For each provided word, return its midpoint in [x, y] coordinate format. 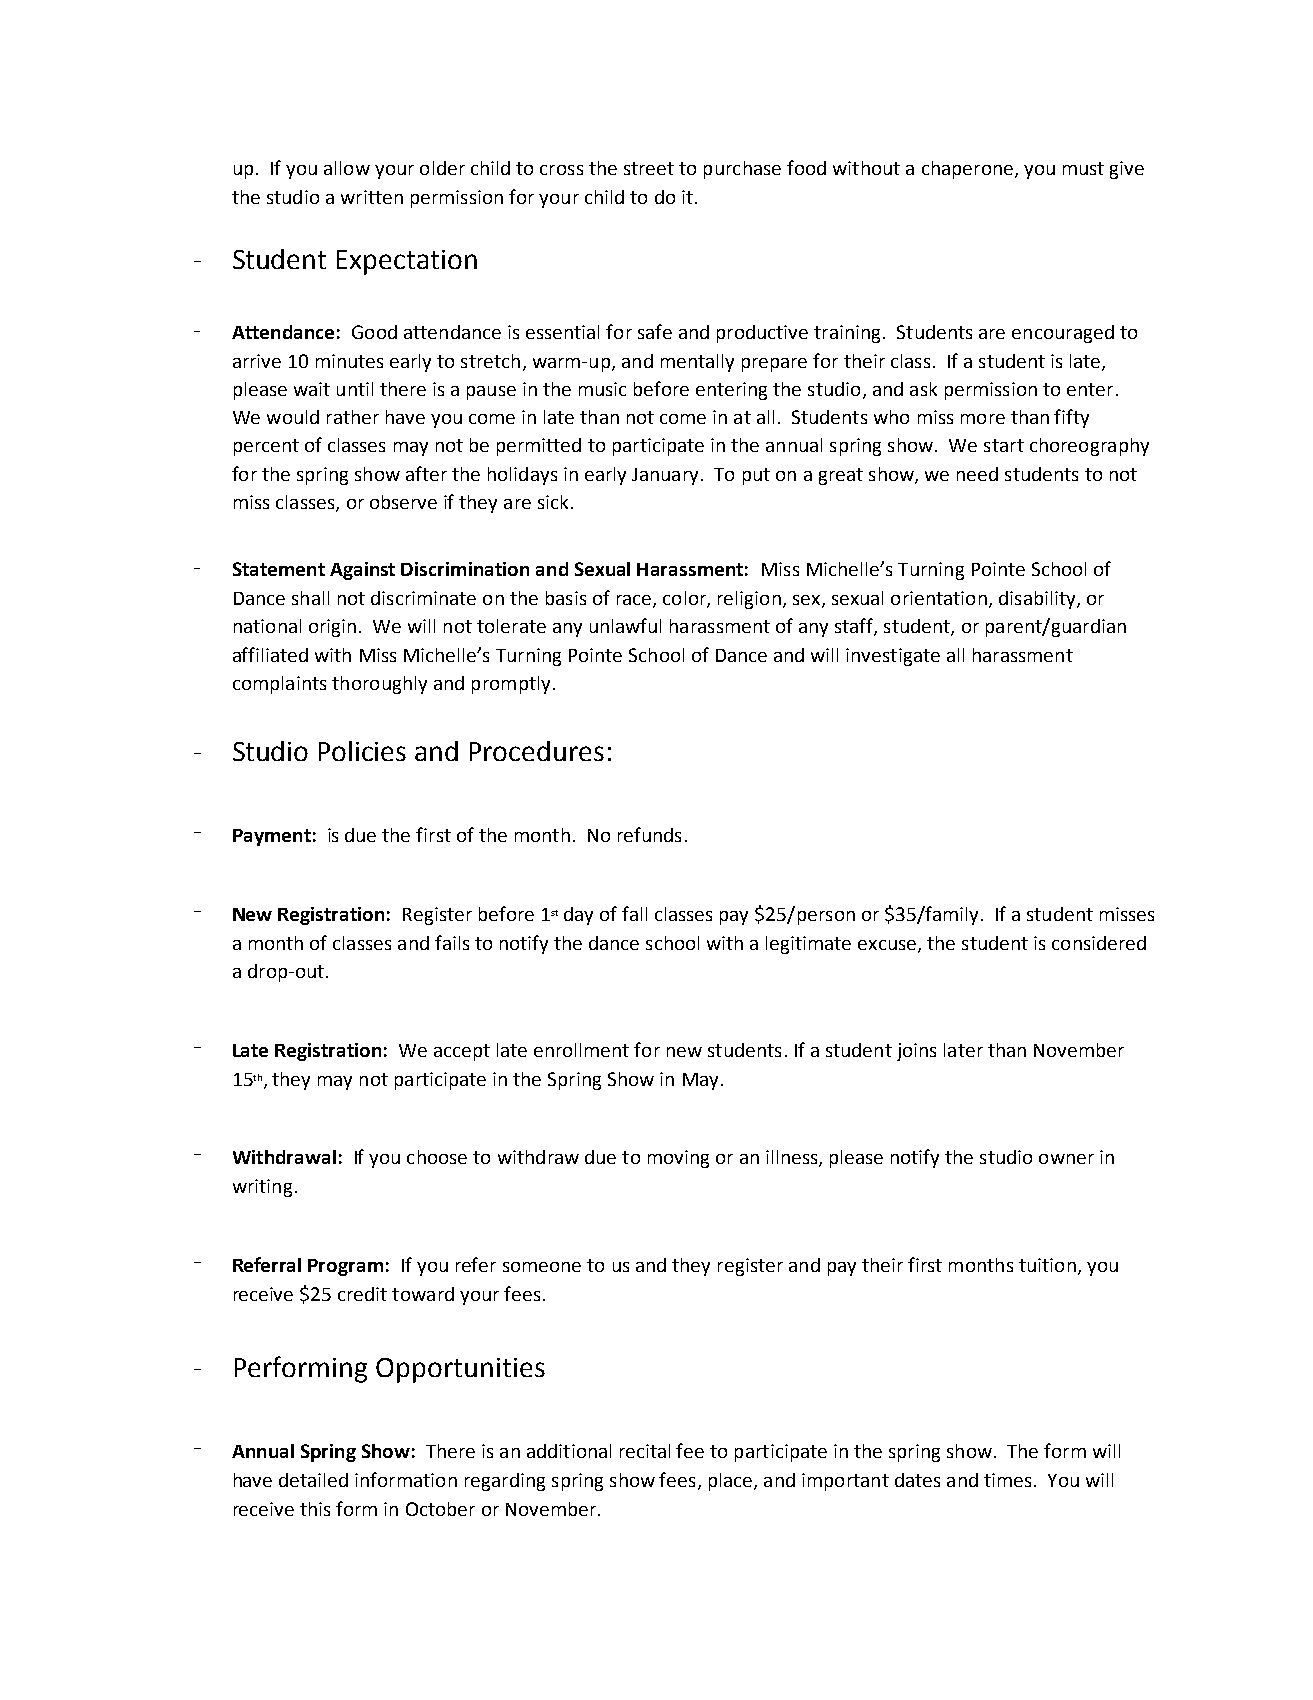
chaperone [967, 170]
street [649, 168]
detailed [313, 1480]
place [732, 1482]
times [1007, 1480]
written [372, 197]
